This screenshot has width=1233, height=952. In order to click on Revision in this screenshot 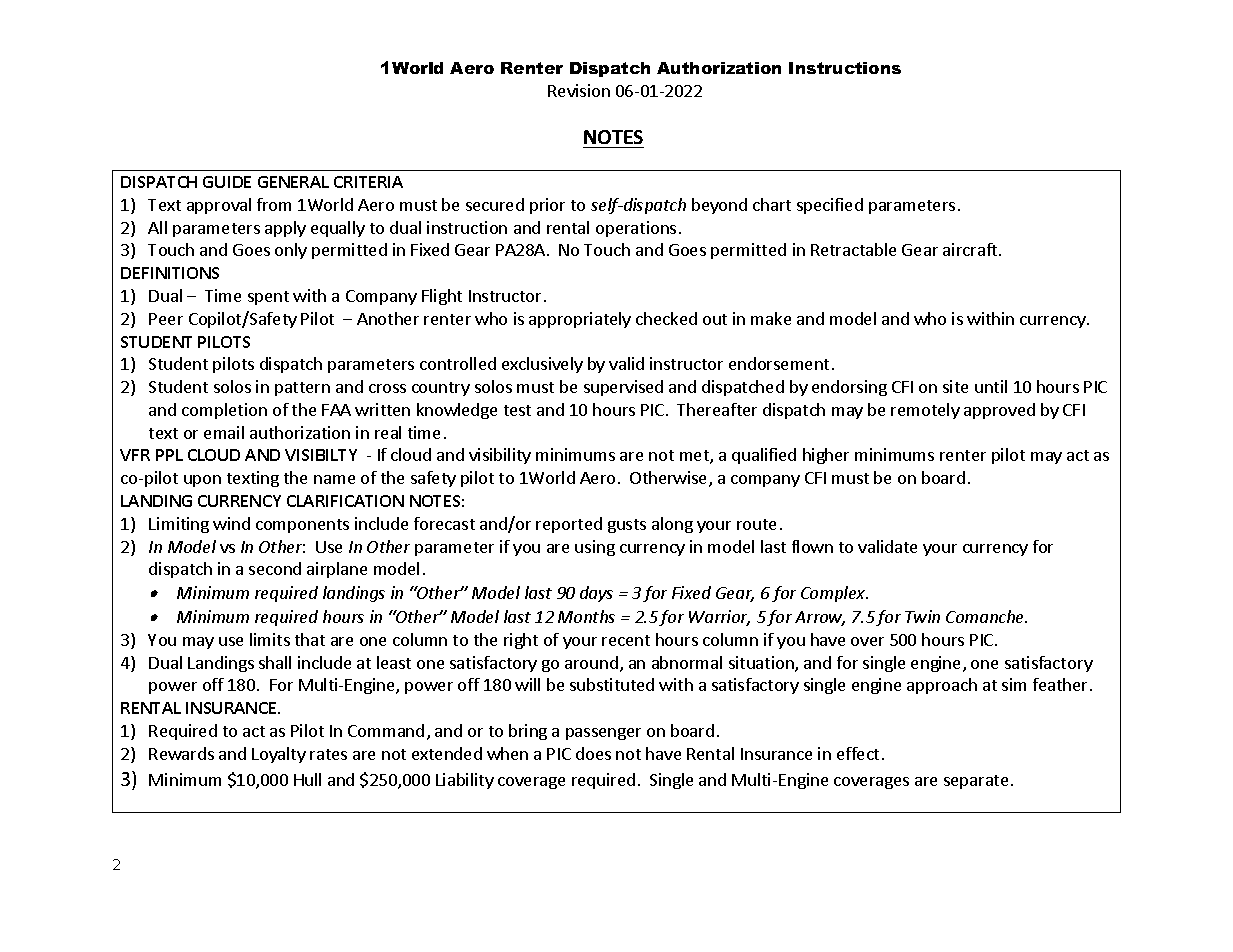, I will do `click(579, 90)`.
